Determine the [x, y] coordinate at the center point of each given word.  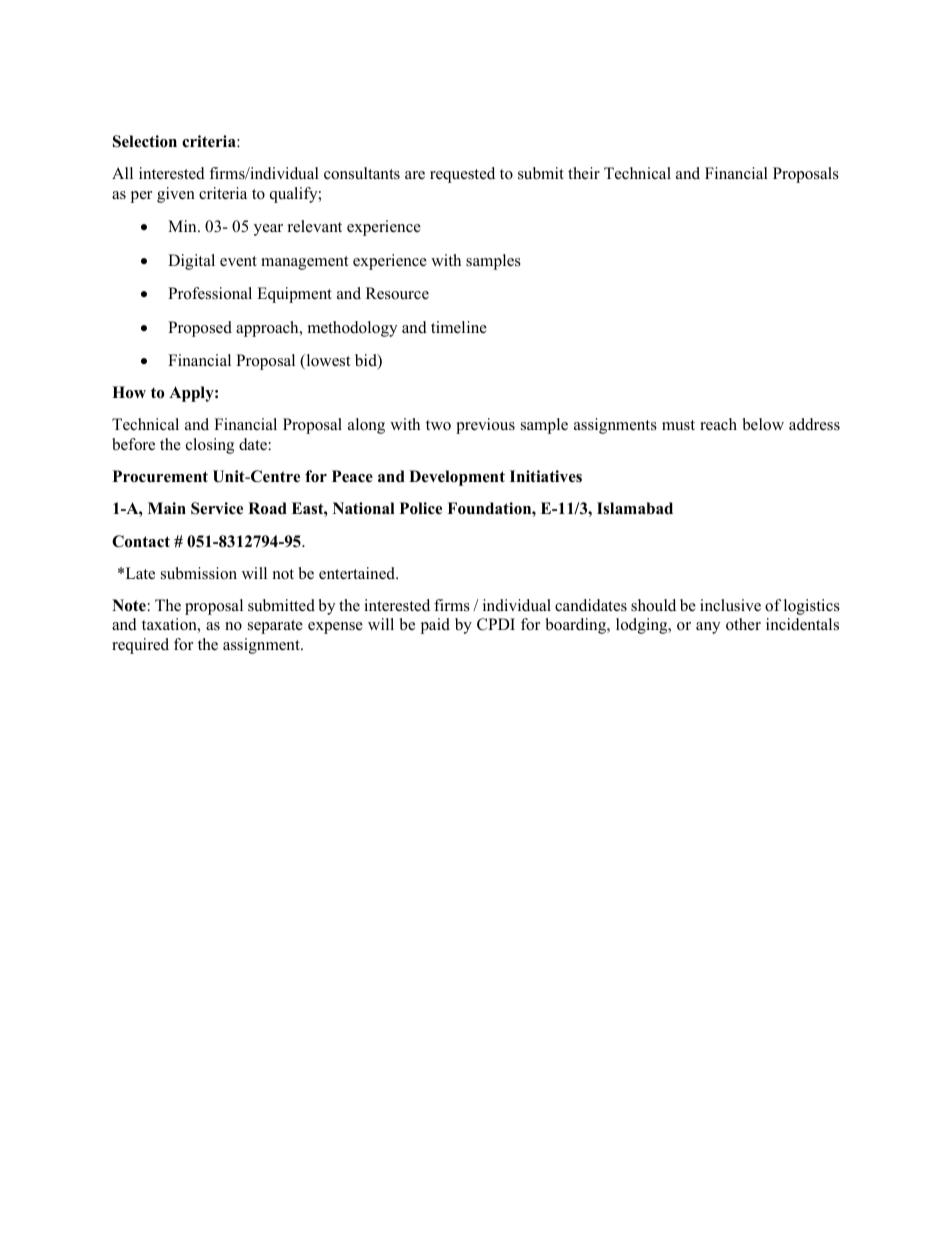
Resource [397, 293]
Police [421, 508]
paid [435, 626]
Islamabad [635, 508]
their [584, 173]
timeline [459, 327]
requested [462, 175]
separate [275, 627]
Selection [145, 141]
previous [485, 426]
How [129, 392]
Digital [191, 262]
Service [217, 508]
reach [718, 424]
